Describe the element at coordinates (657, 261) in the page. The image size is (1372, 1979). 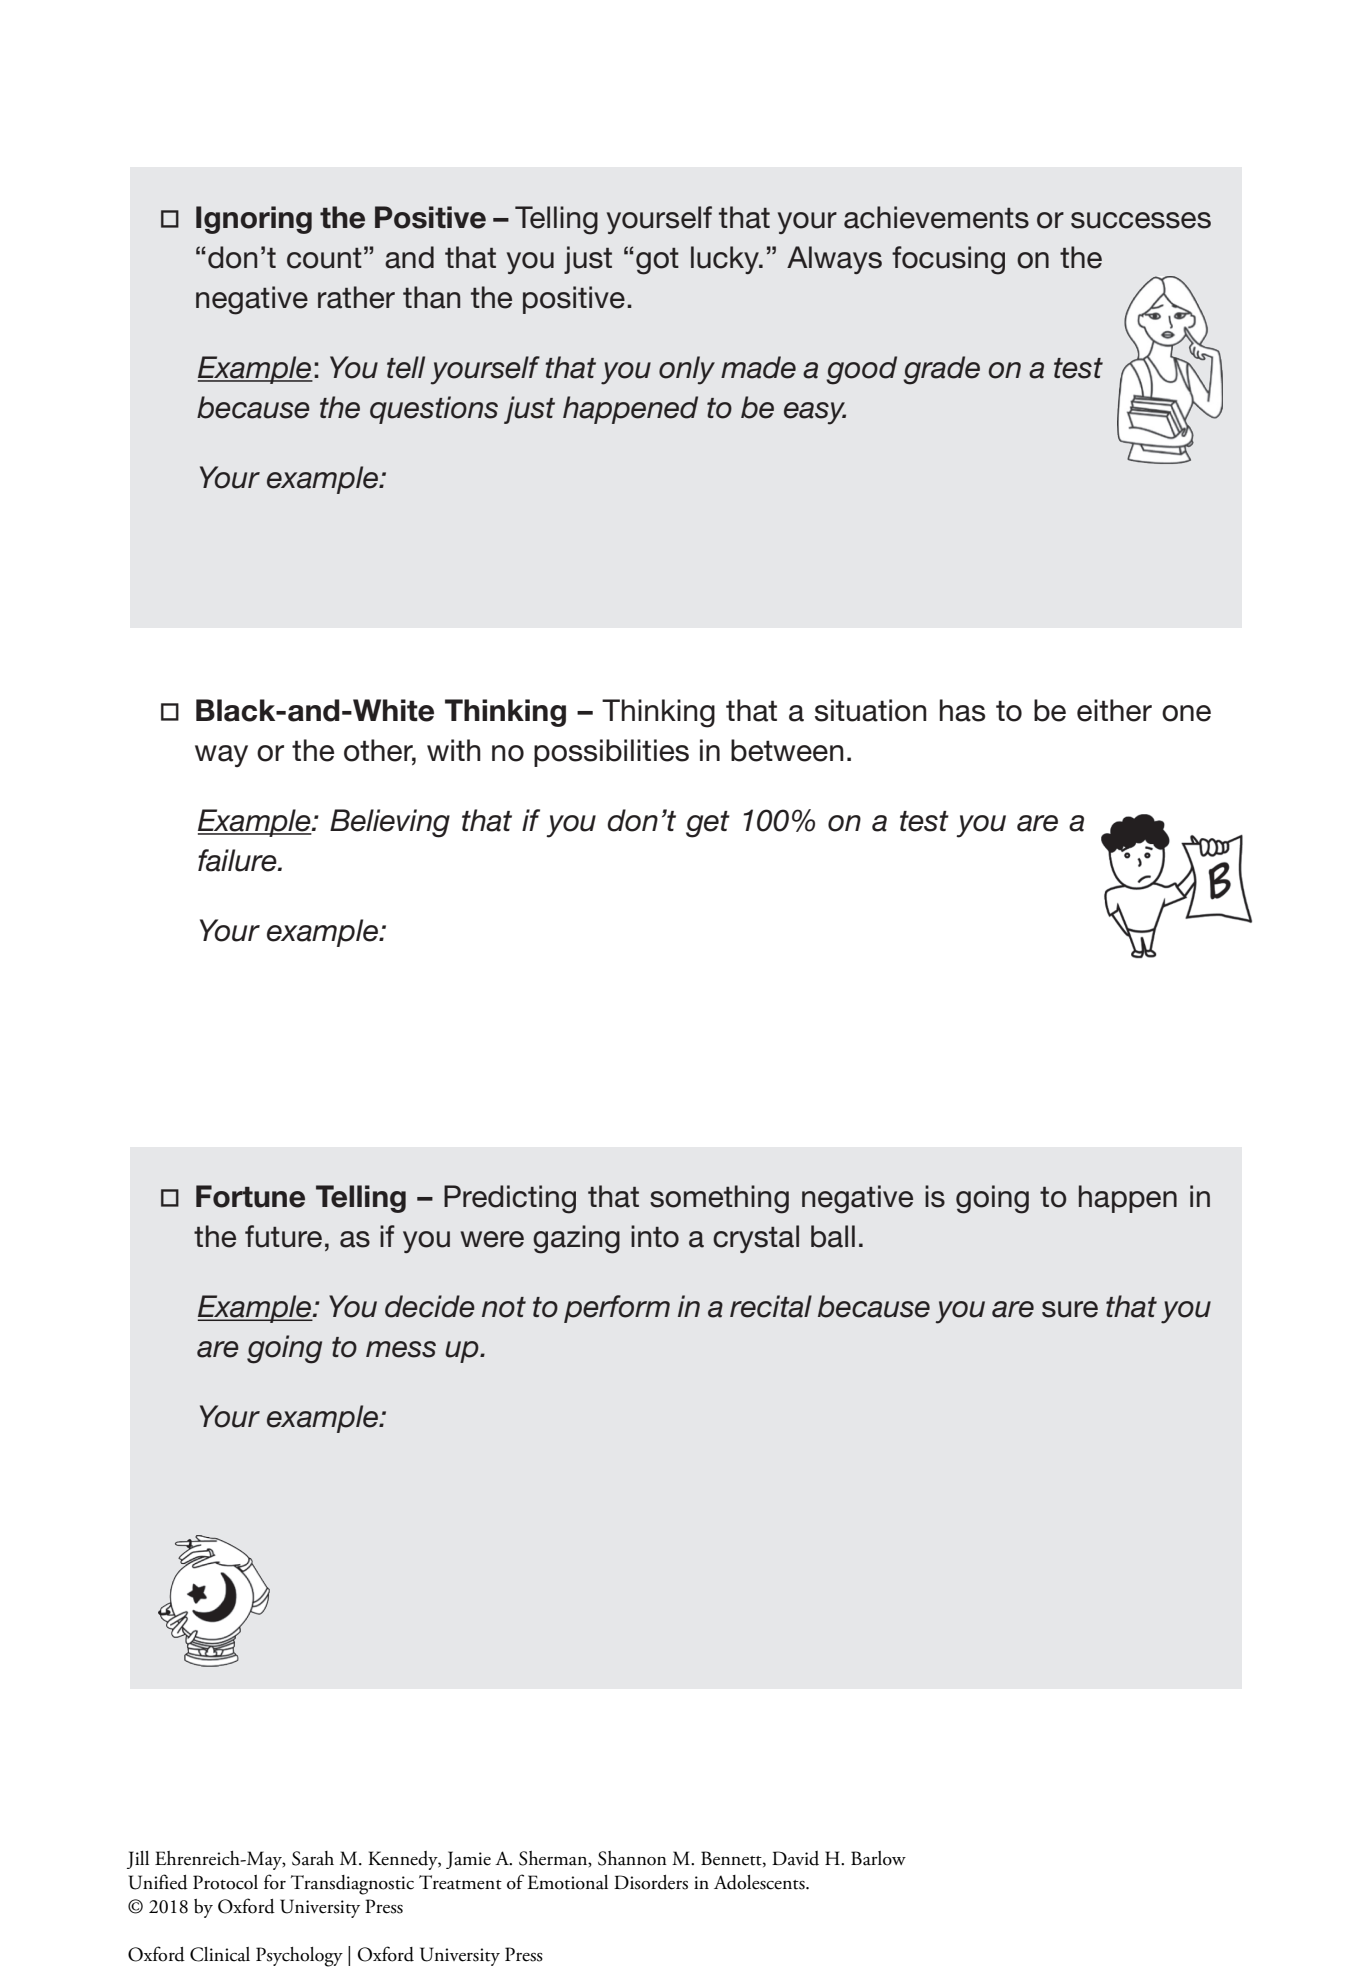
I see `got` at that location.
